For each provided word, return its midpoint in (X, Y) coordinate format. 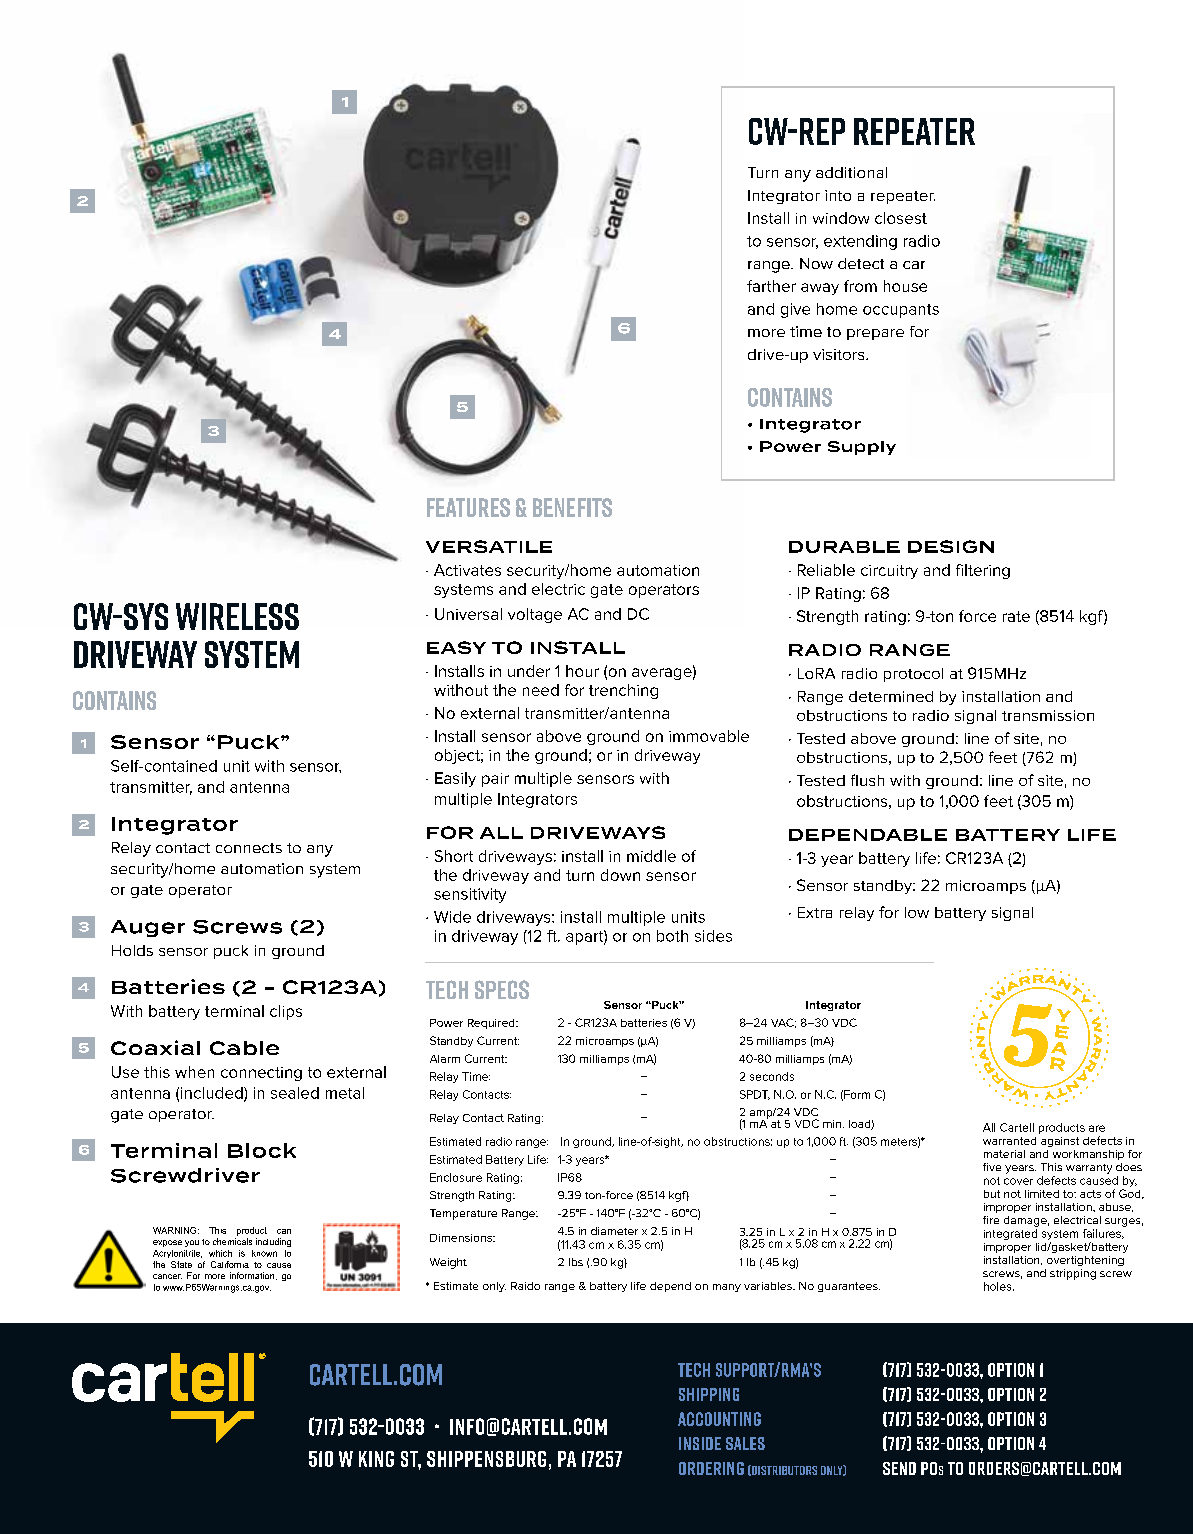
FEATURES (468, 507)
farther (771, 286)
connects (249, 848)
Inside (700, 1443)
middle (651, 856)
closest (901, 218)
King (376, 1459)
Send (899, 1468)
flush (867, 780)
